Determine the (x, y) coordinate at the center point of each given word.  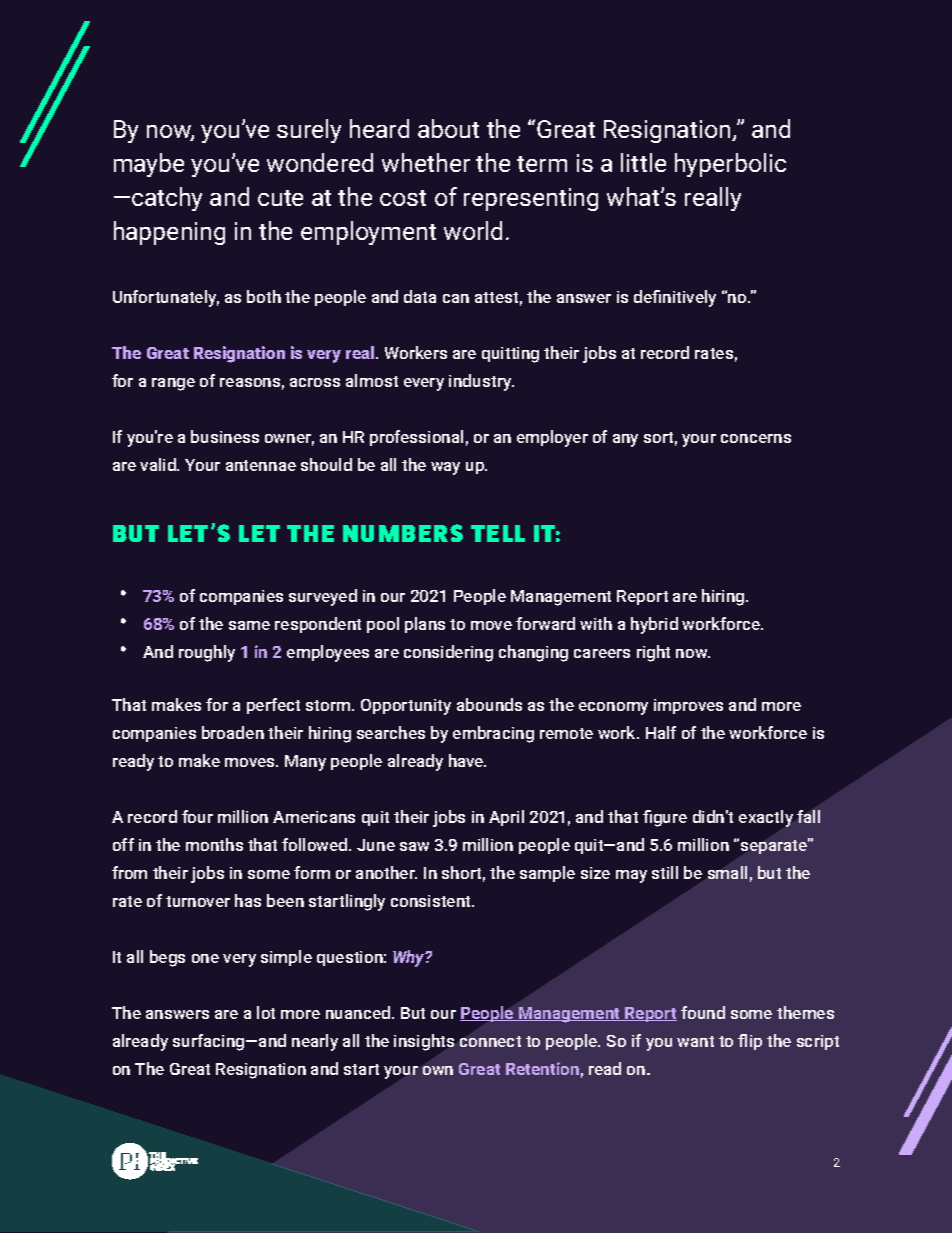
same (249, 625)
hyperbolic (730, 165)
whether (426, 162)
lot (266, 1012)
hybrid (654, 625)
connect (490, 1041)
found (703, 1012)
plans (425, 625)
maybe (149, 165)
